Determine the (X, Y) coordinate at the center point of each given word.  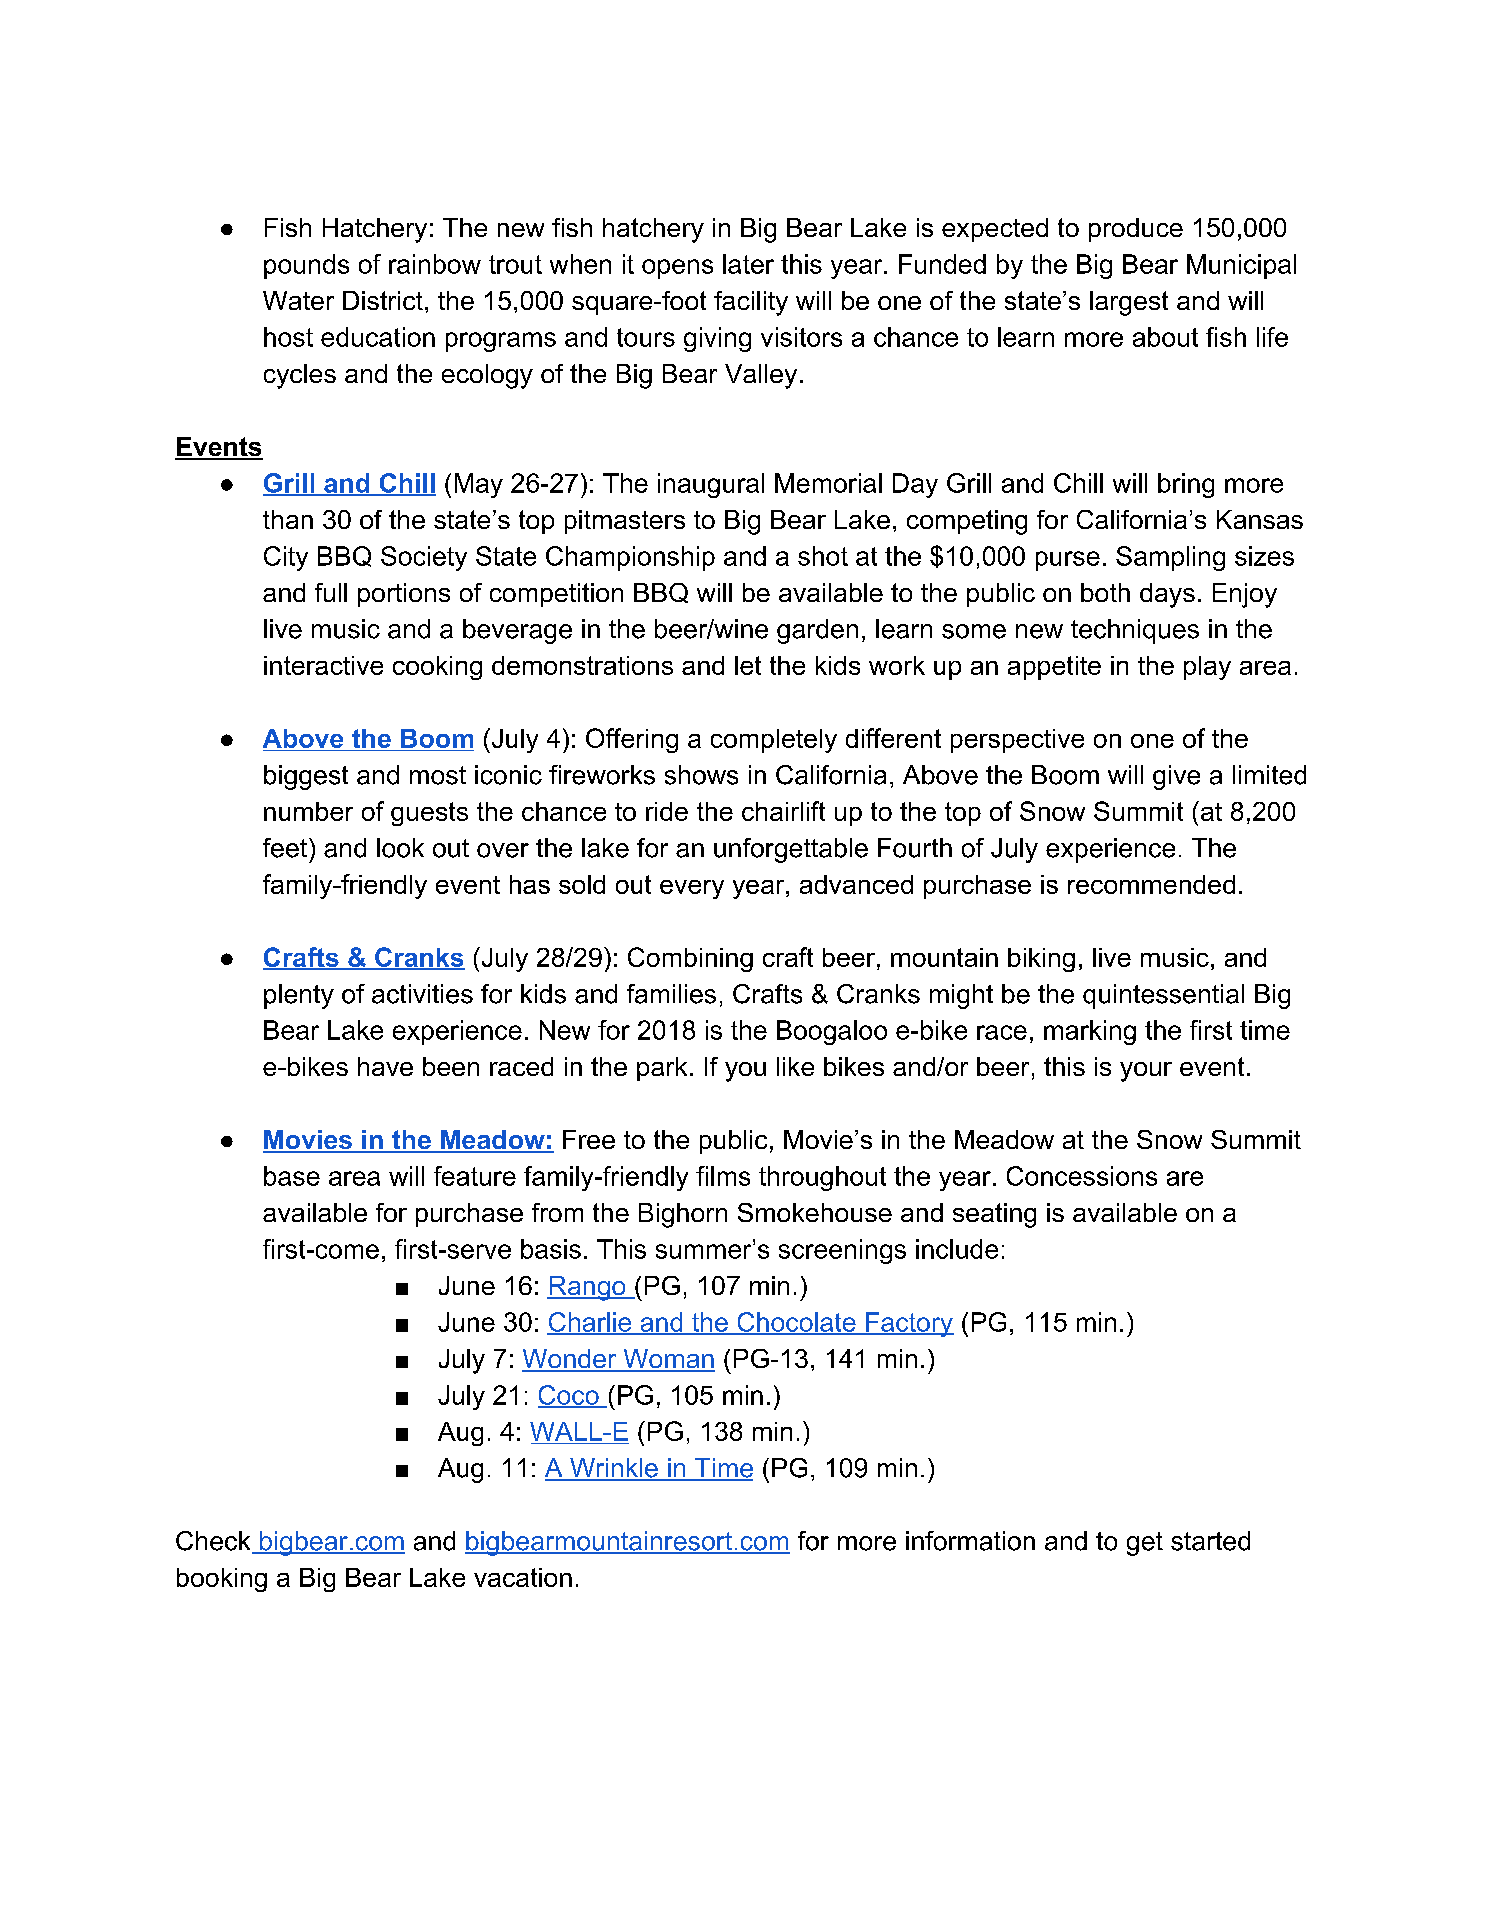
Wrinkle (614, 1469)
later (748, 264)
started (1210, 1541)
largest (1129, 303)
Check (214, 1542)
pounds (306, 266)
